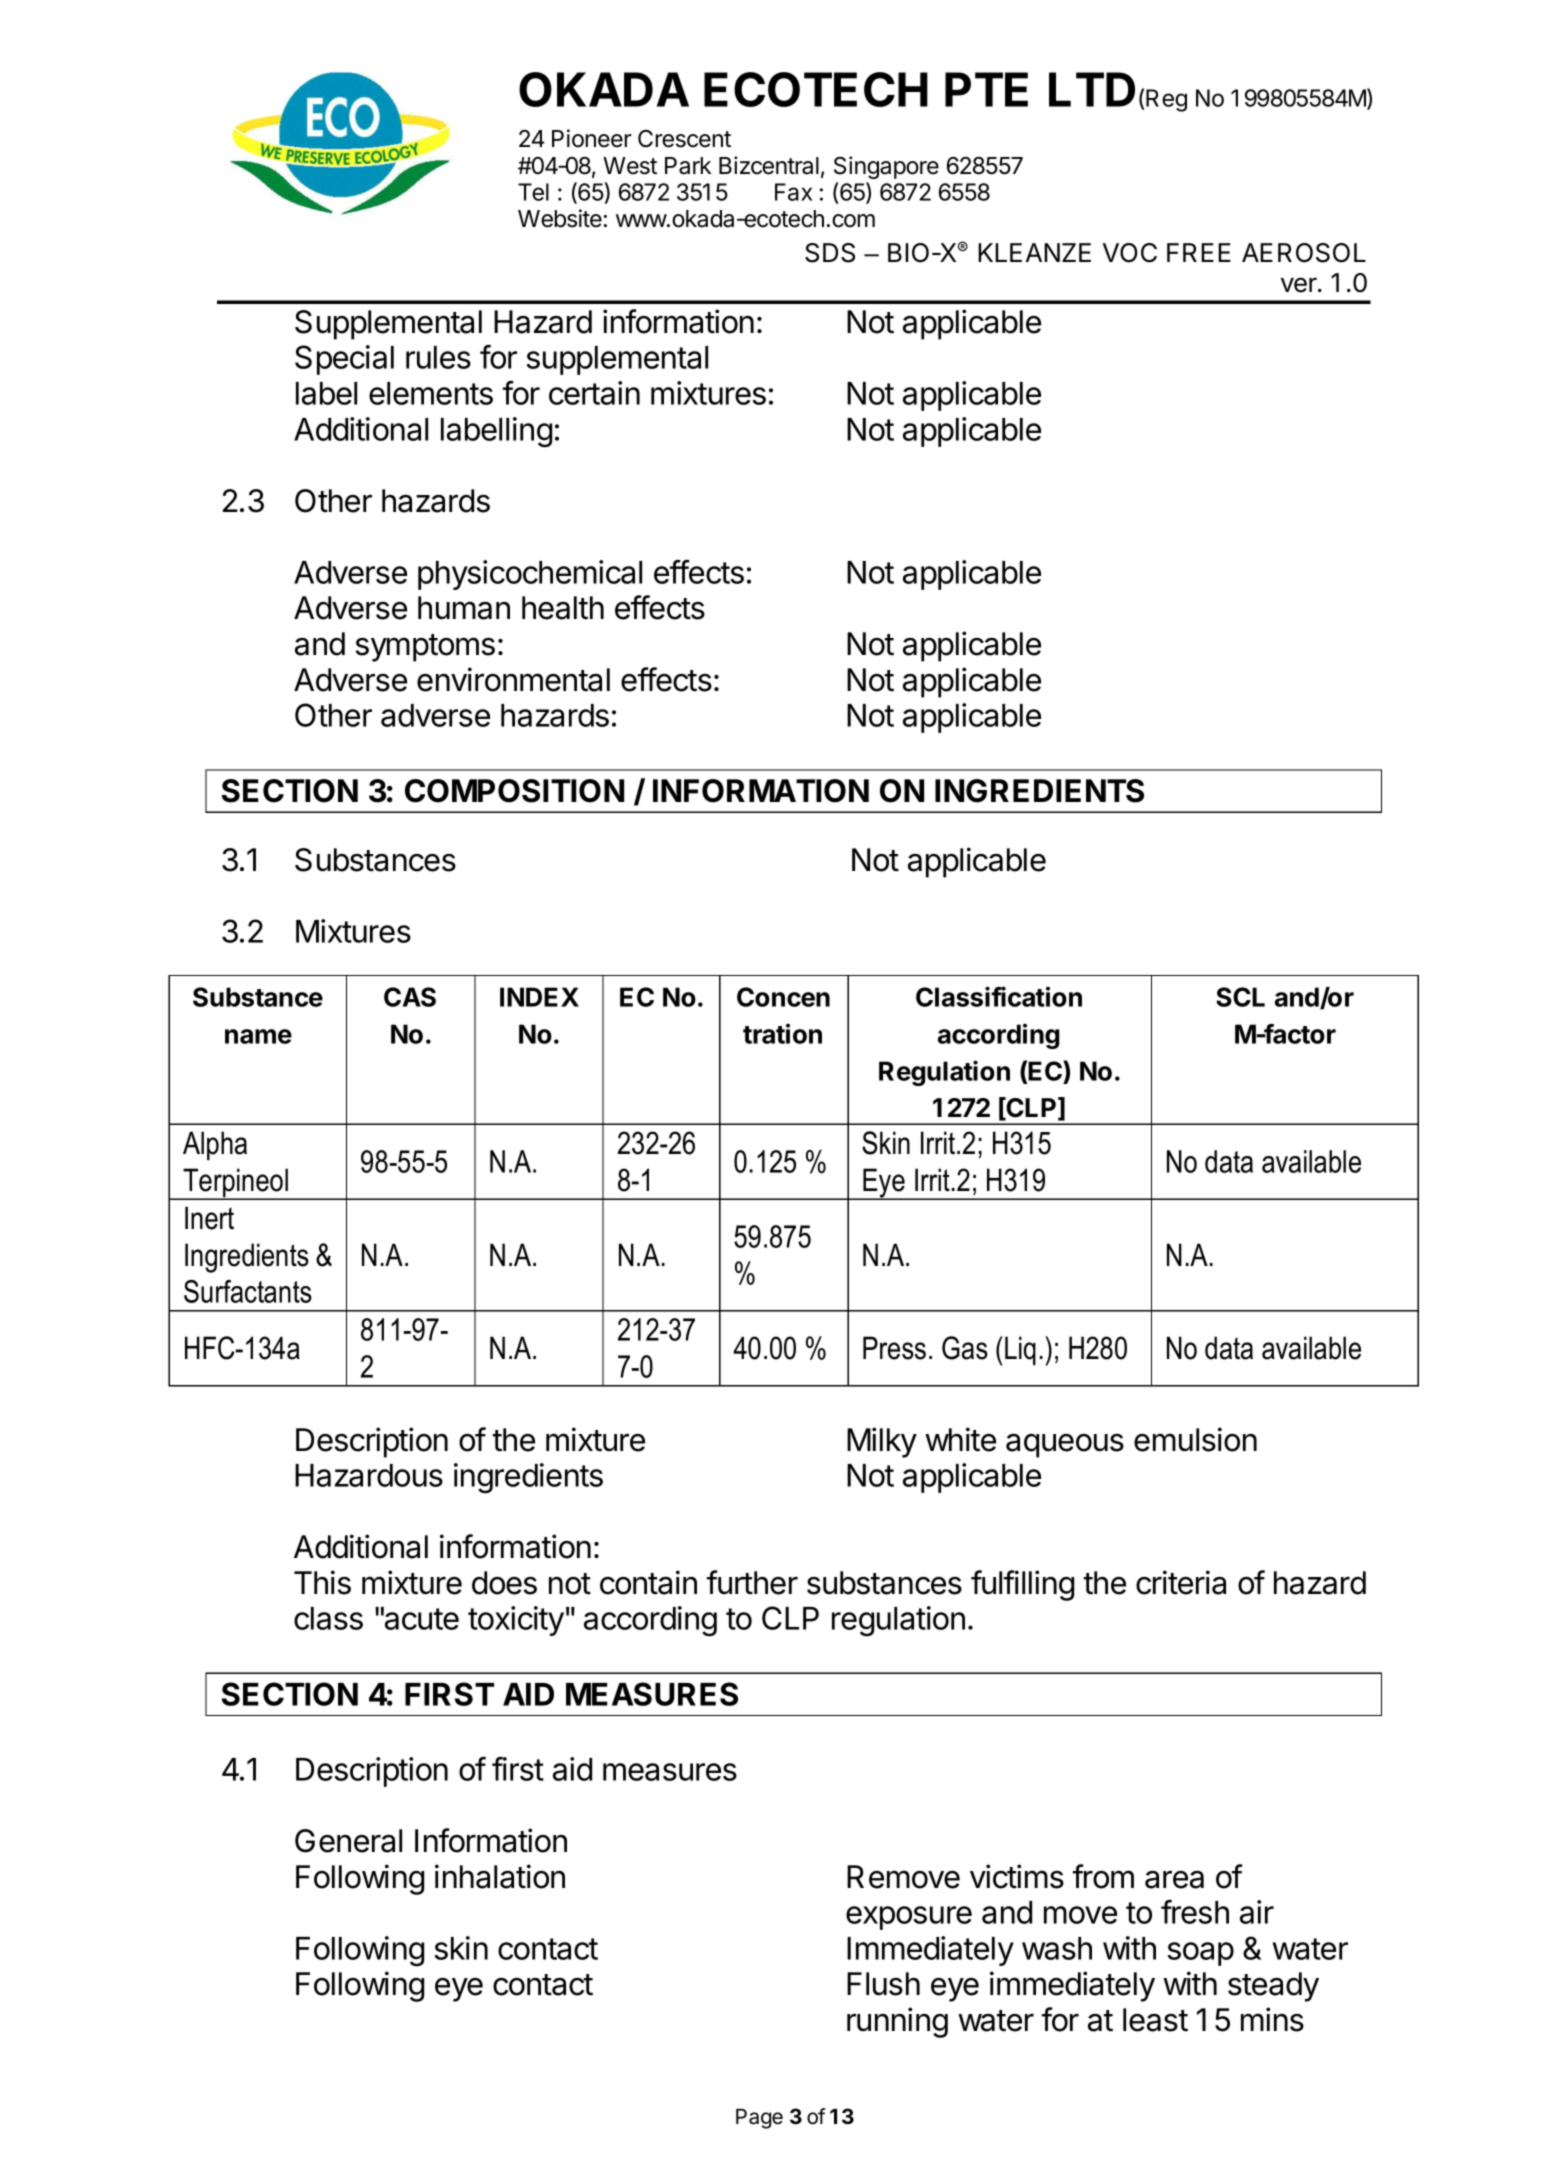 This screenshot has width=1543, height=2181. What do you see at coordinates (882, 1442) in the screenshot?
I see `Milky` at bounding box center [882, 1442].
